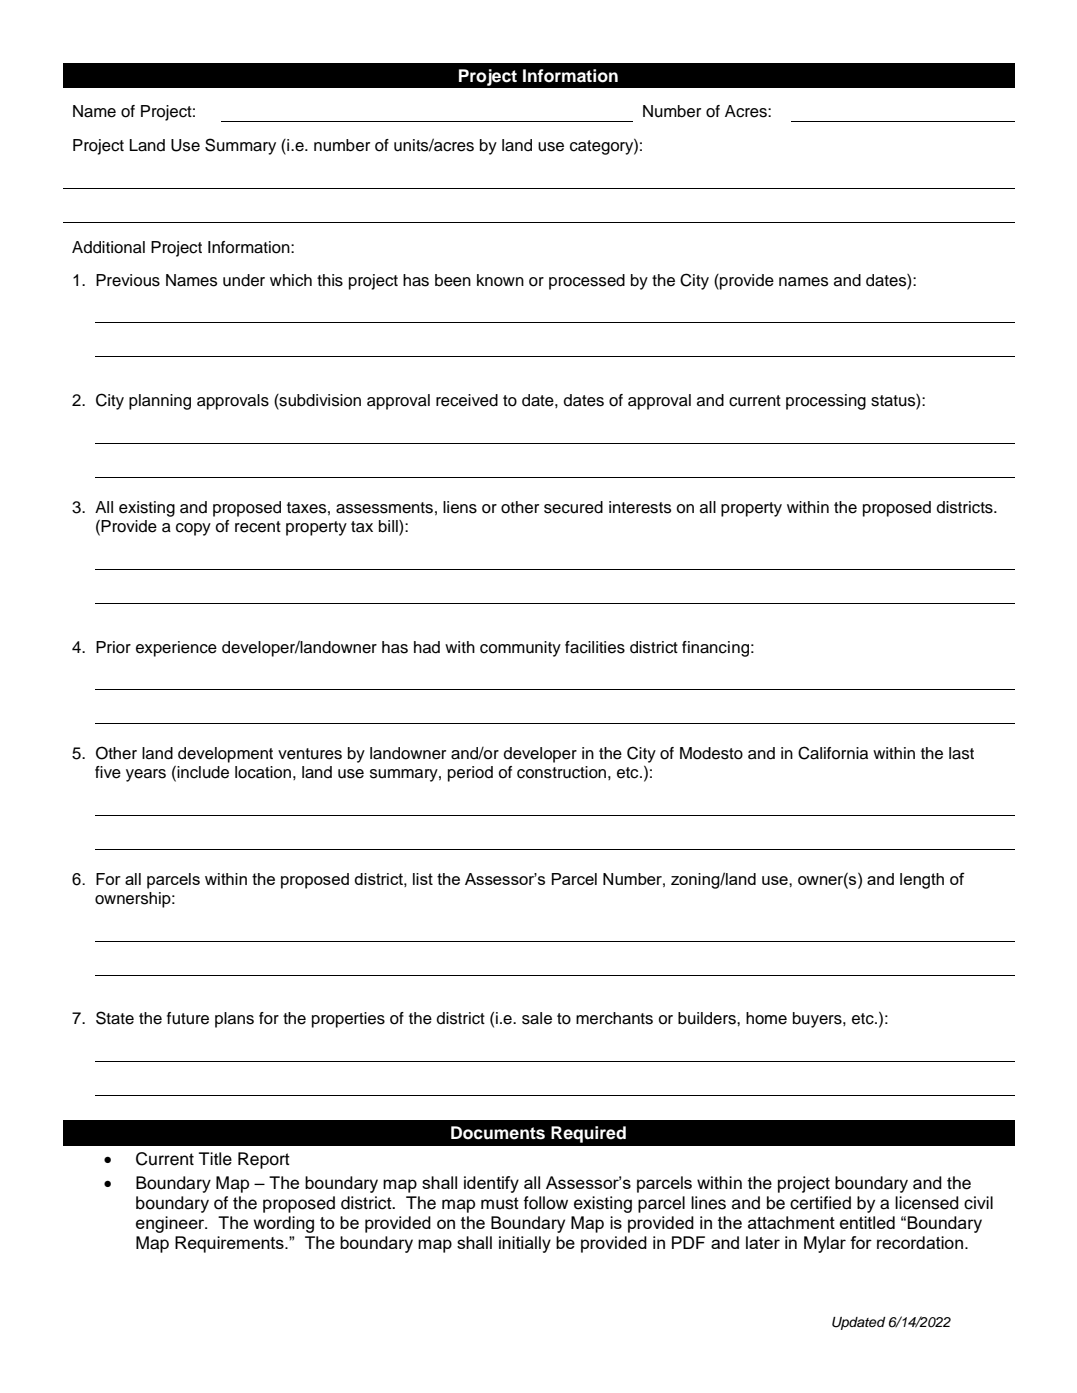 The height and width of the image is (1393, 1077). I want to click on copy, so click(193, 529).
